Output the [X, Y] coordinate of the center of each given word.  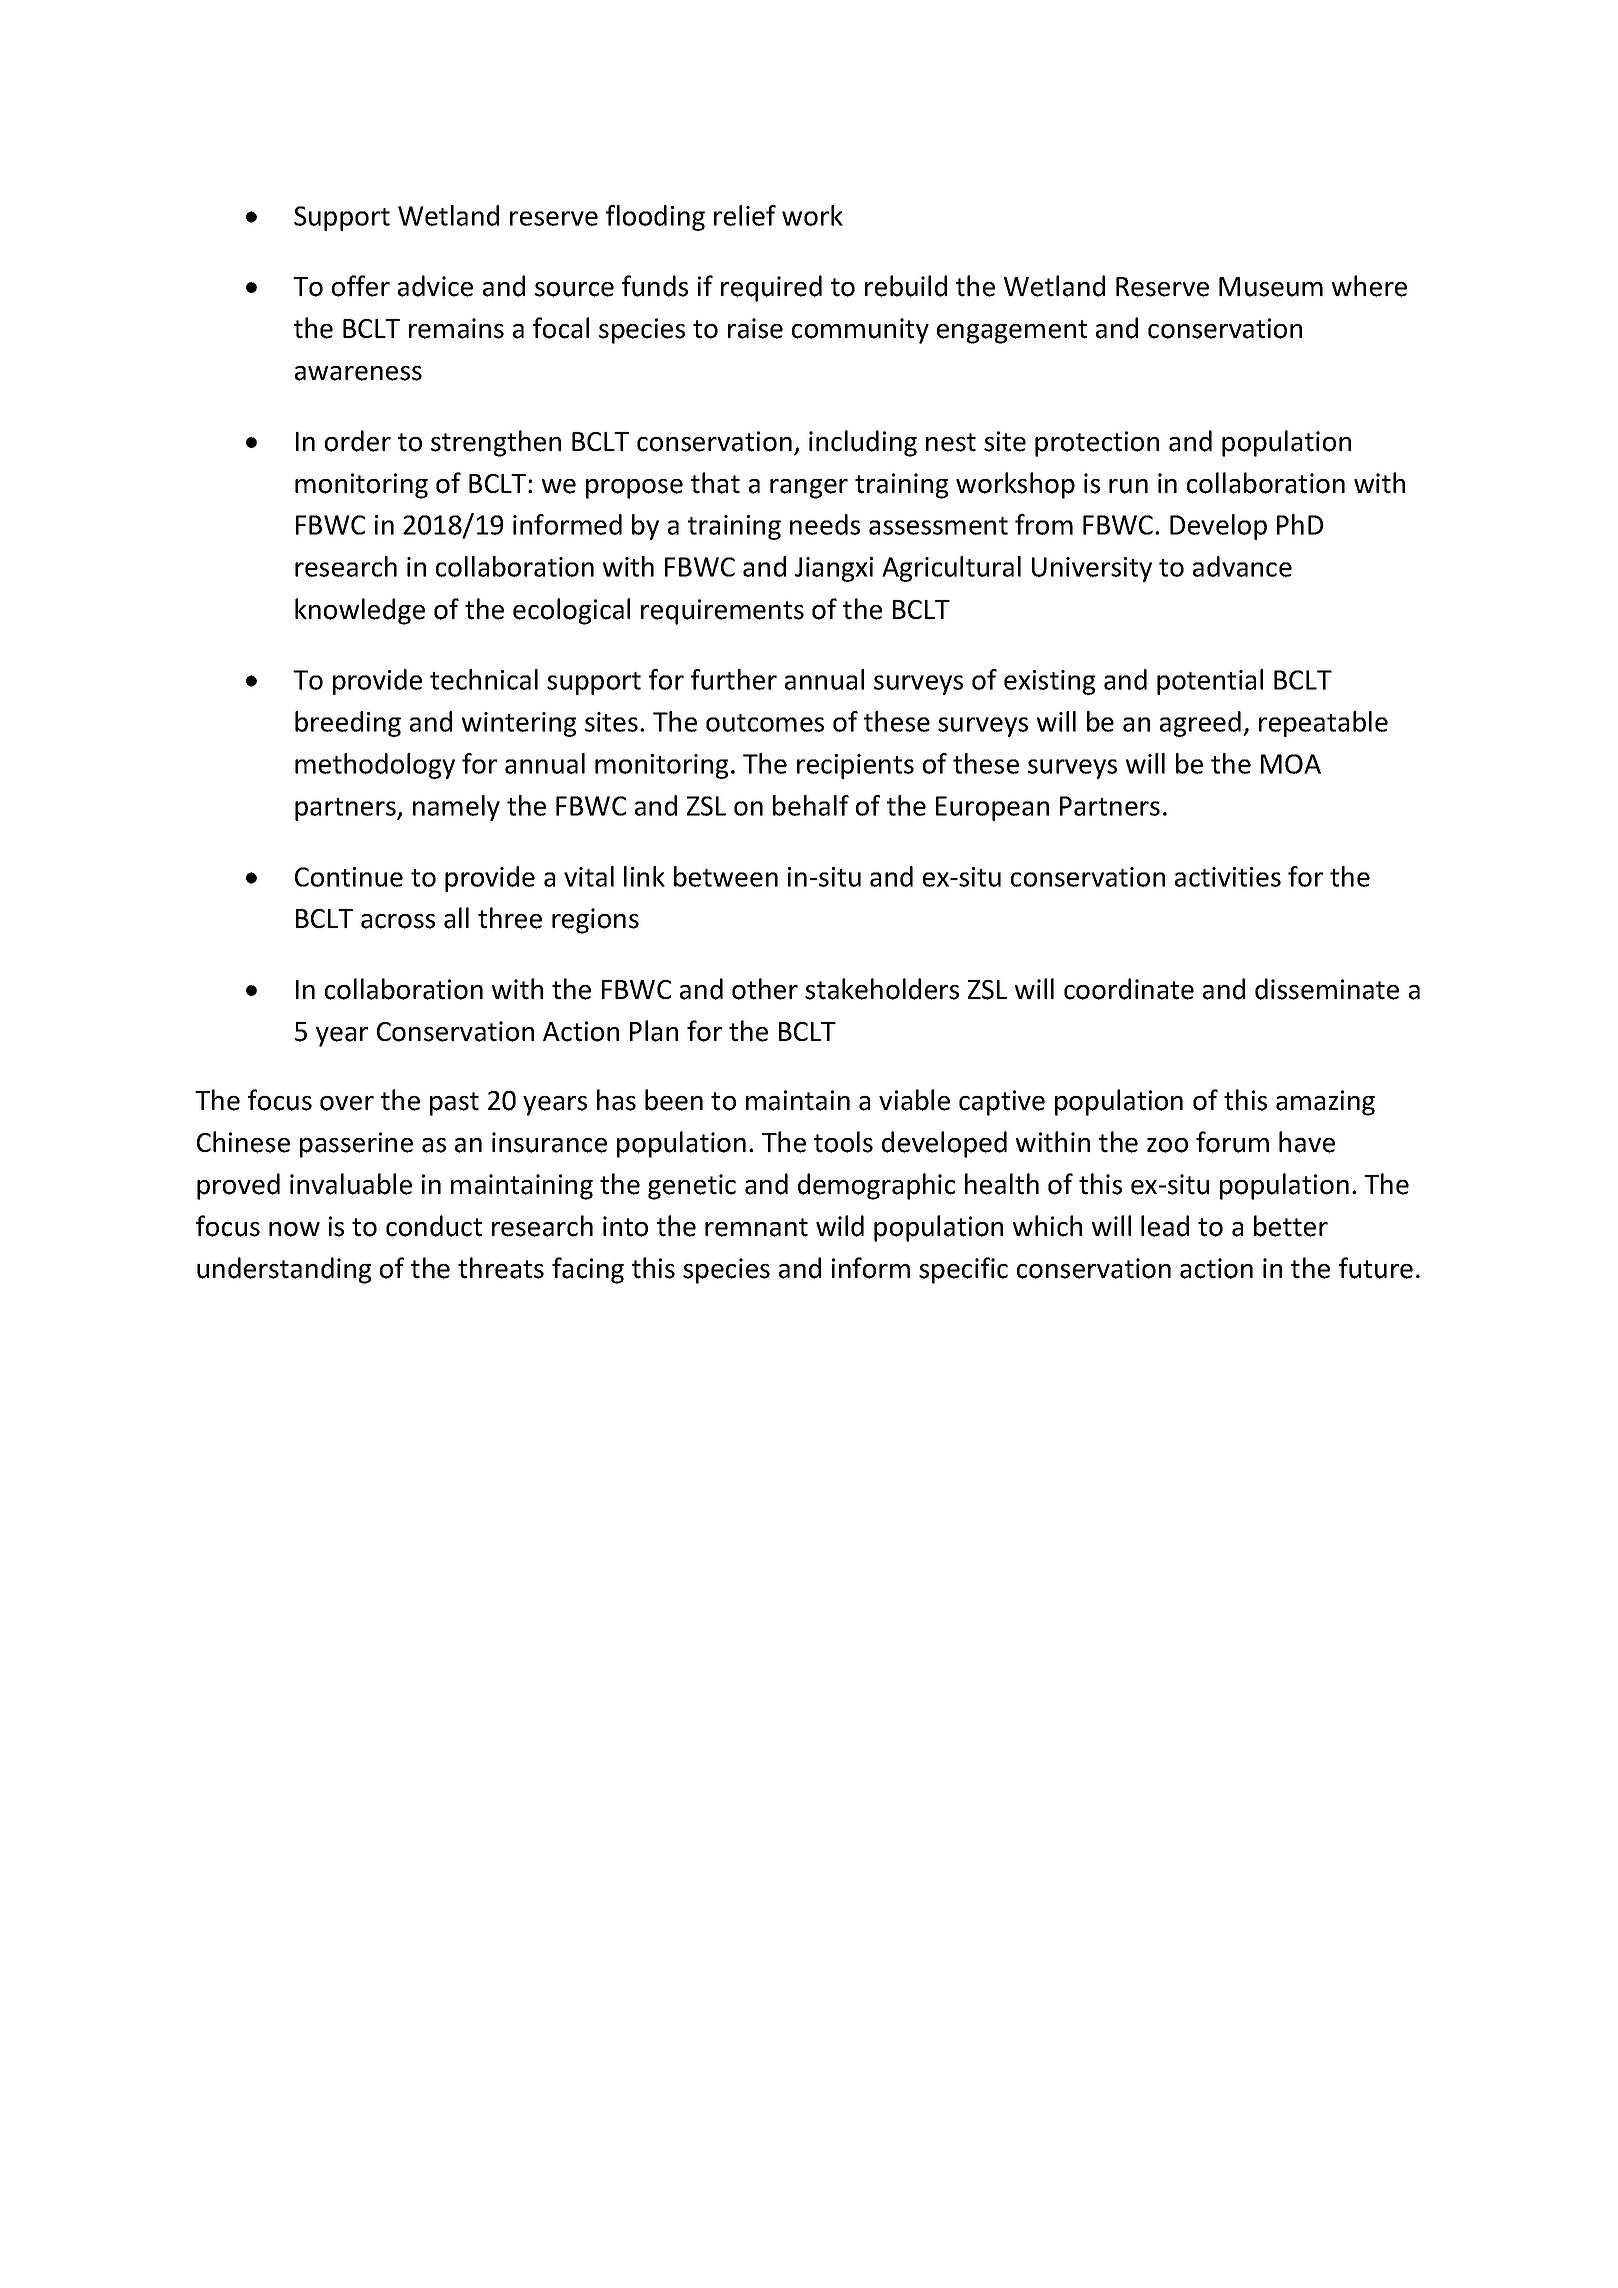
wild [840, 1226]
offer [361, 286]
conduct [434, 1226]
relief [745, 215]
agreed [1200, 724]
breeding [348, 724]
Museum [1271, 287]
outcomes [765, 723]
